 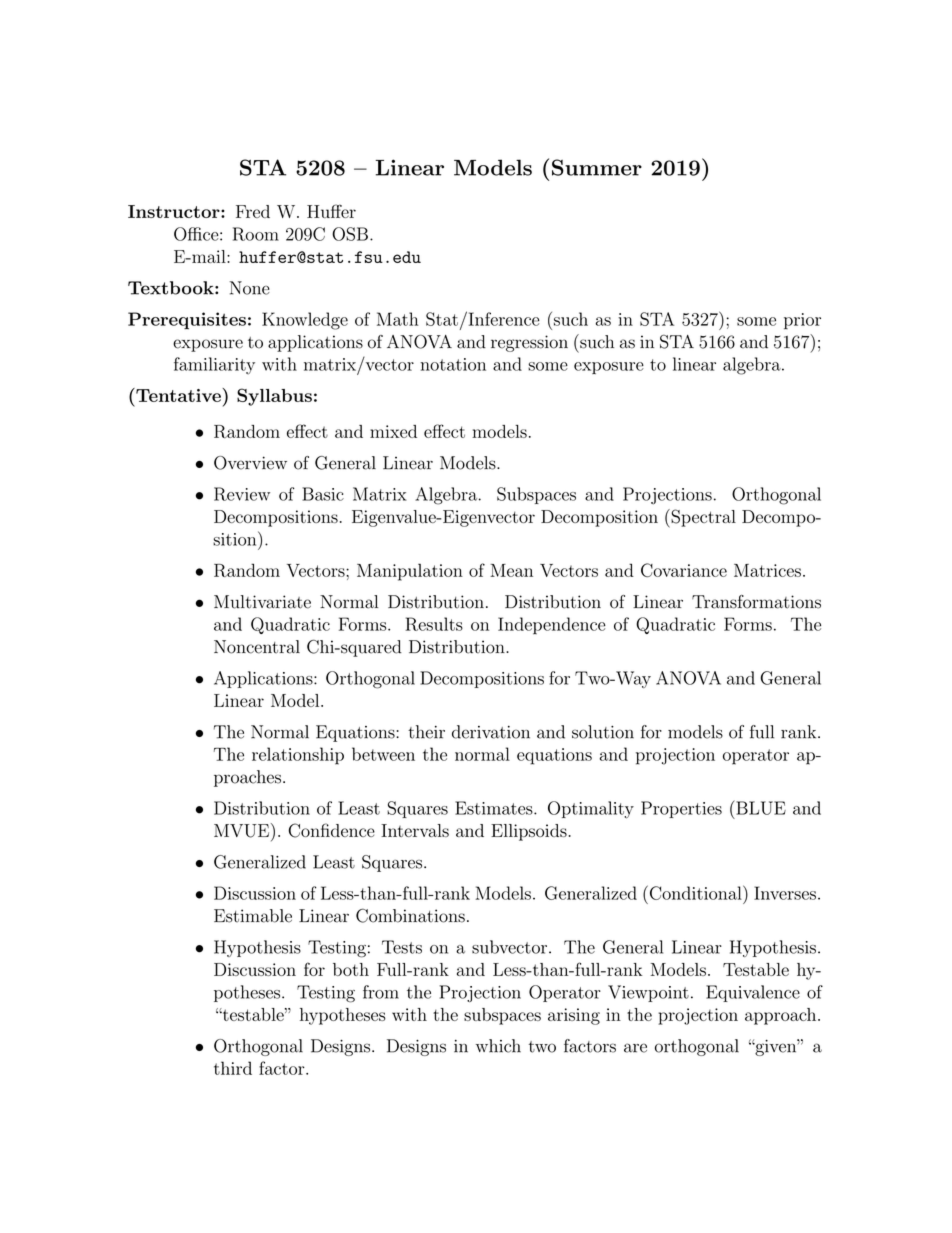 What do you see at coordinates (253, 211) in the page?
I see `Fred` at bounding box center [253, 211].
